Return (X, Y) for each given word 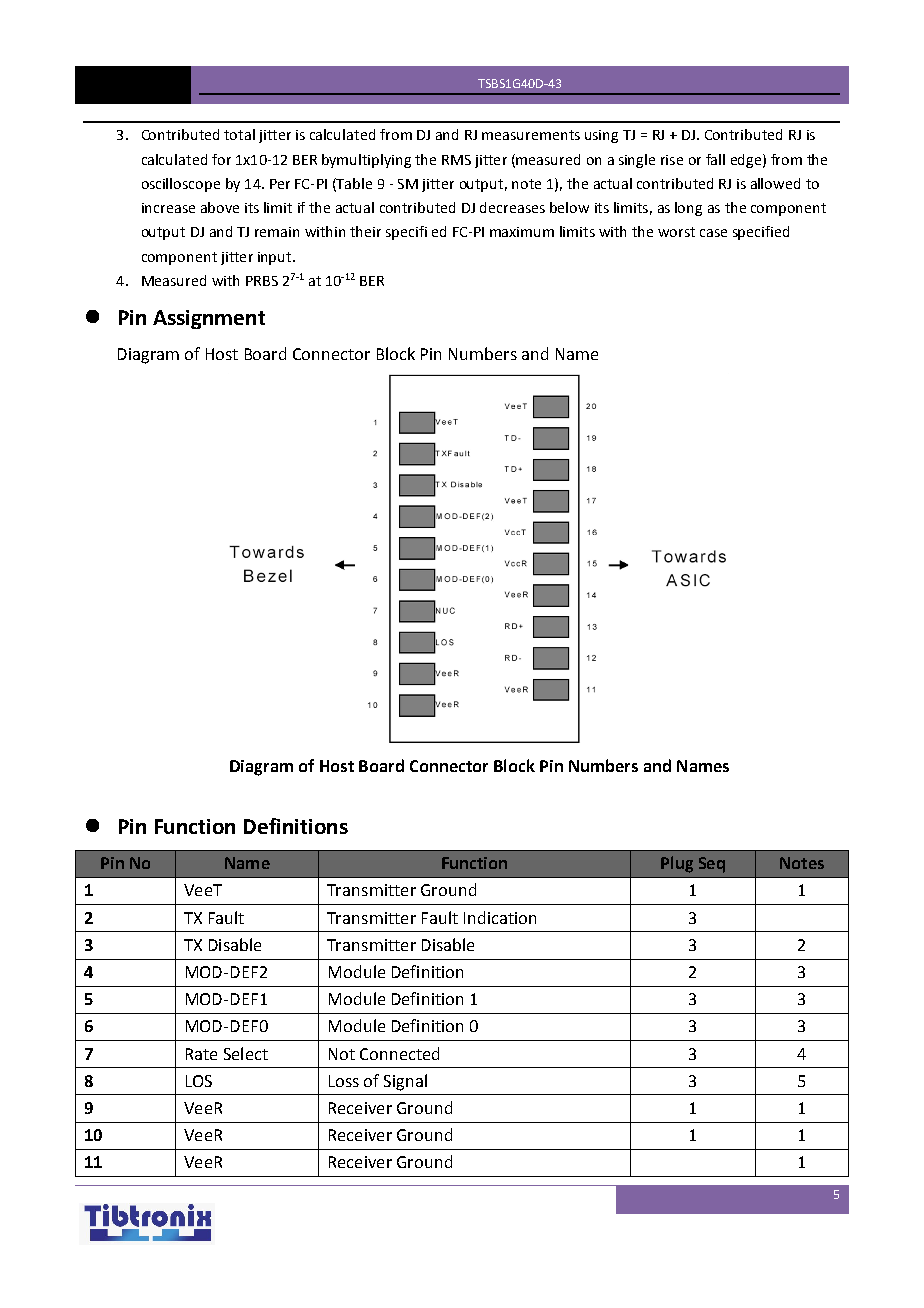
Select (246, 1053)
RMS (456, 160)
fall (715, 159)
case (713, 233)
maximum (522, 232)
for (221, 159)
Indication (500, 917)
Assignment (209, 319)
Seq (712, 865)
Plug (677, 864)
